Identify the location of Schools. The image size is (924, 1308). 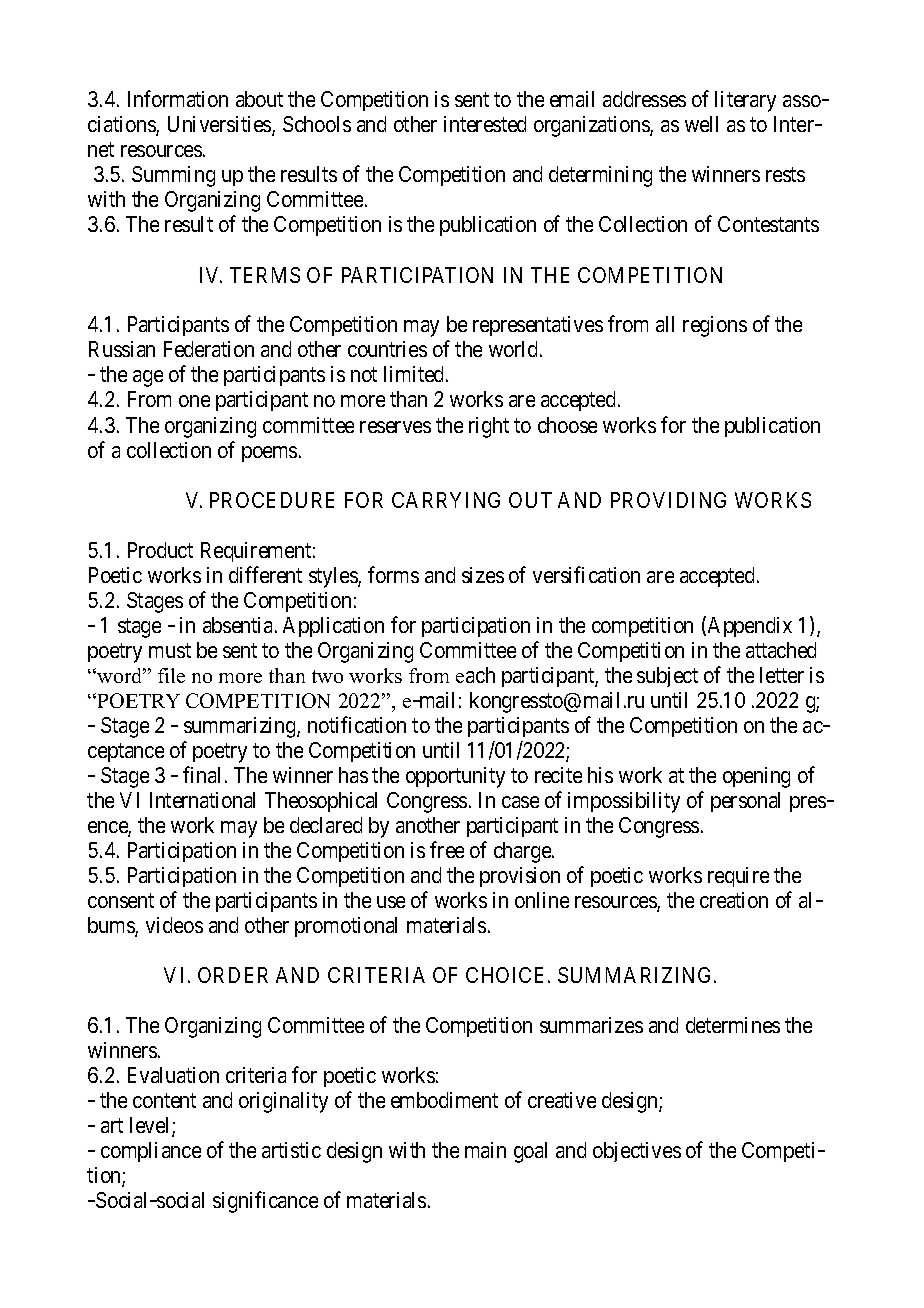
(317, 124).
